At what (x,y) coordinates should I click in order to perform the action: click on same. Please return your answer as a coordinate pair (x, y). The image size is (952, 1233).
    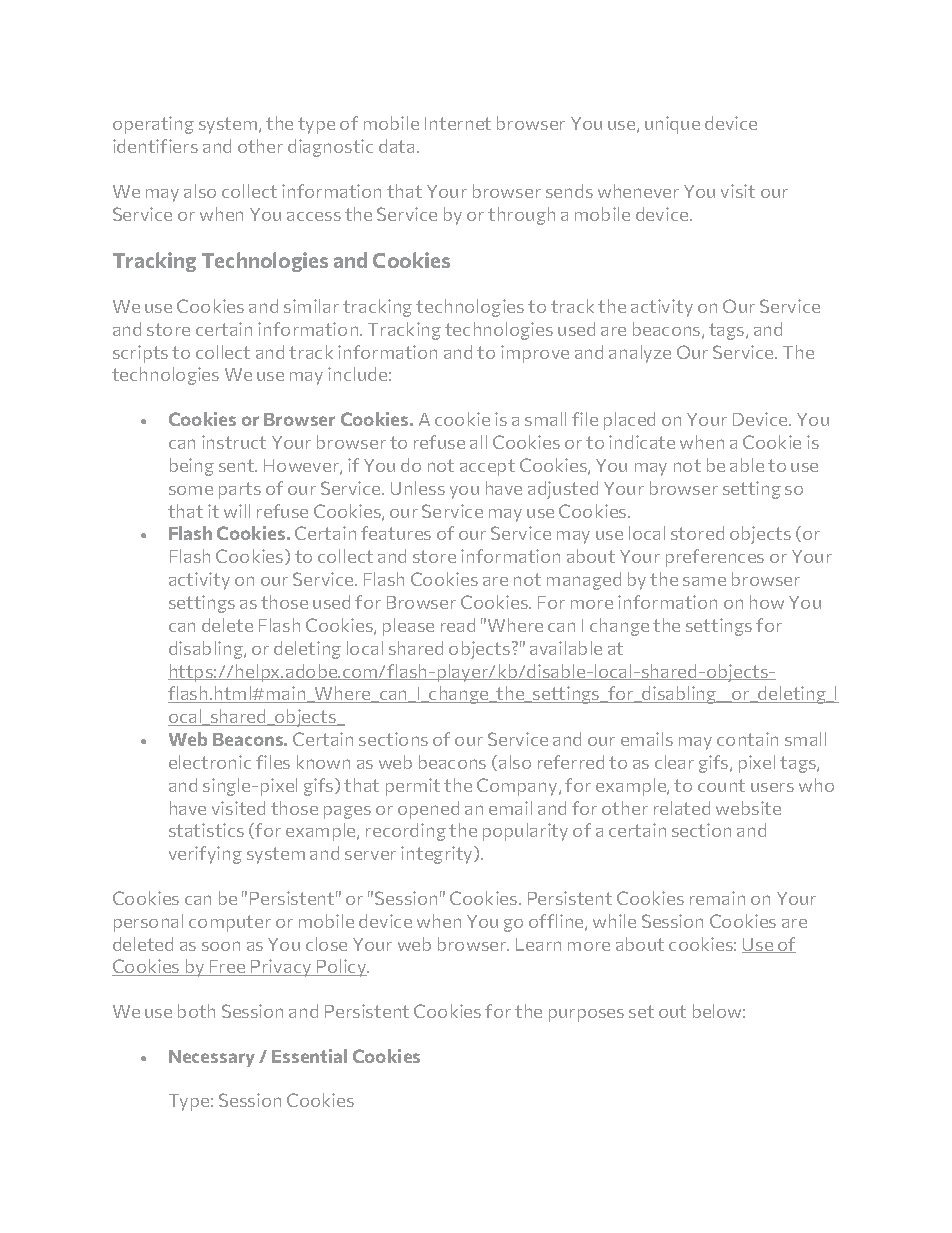
    Looking at the image, I should click on (704, 581).
